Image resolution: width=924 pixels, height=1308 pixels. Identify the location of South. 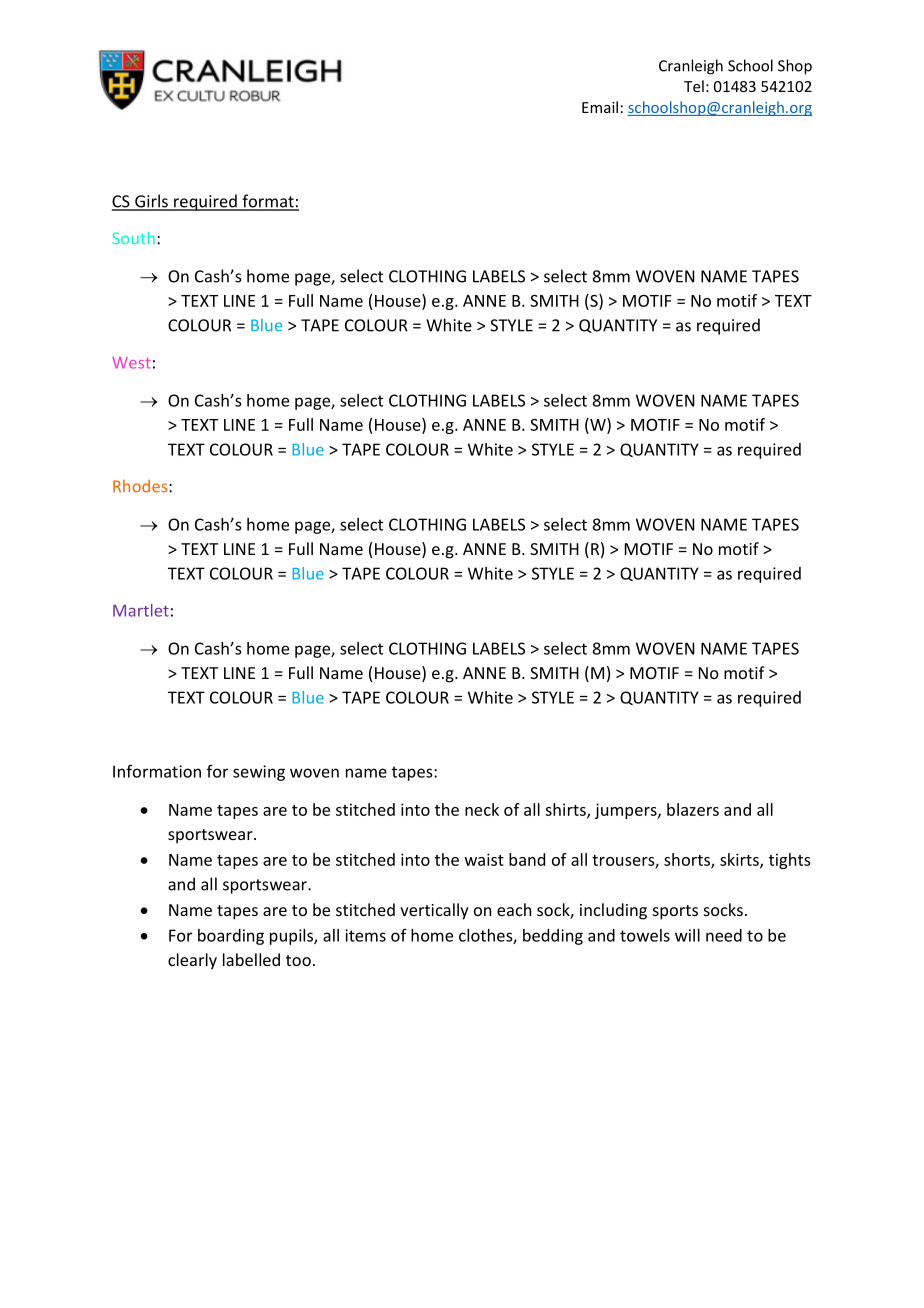
(133, 238).
